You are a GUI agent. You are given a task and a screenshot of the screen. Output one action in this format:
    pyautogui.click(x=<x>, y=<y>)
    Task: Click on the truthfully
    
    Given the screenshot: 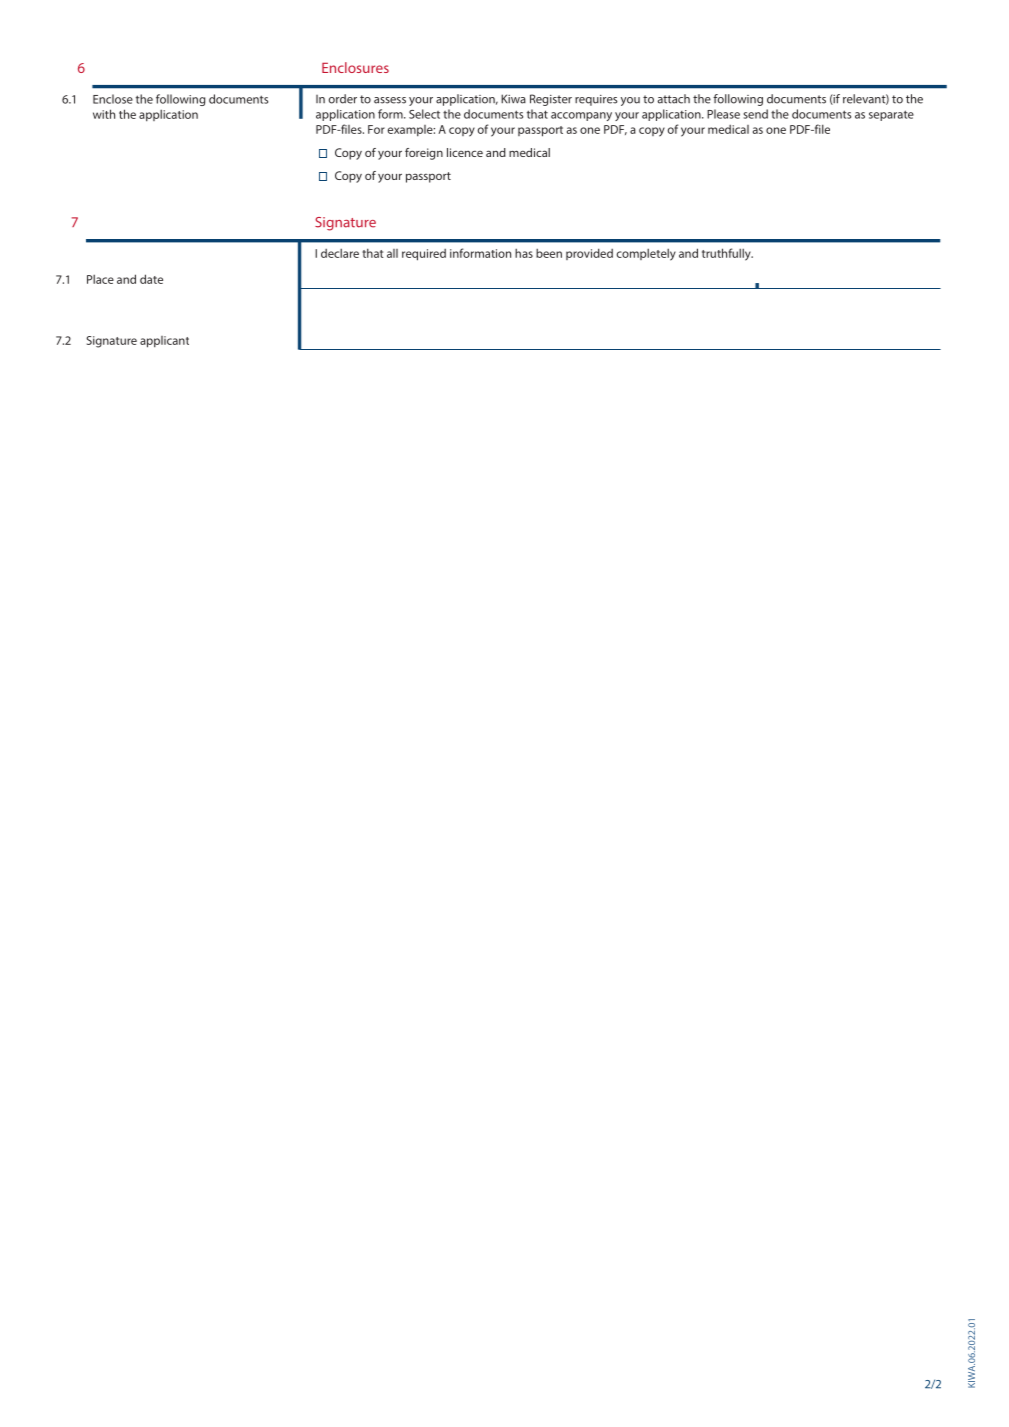 What is the action you would take?
    pyautogui.click(x=727, y=254)
